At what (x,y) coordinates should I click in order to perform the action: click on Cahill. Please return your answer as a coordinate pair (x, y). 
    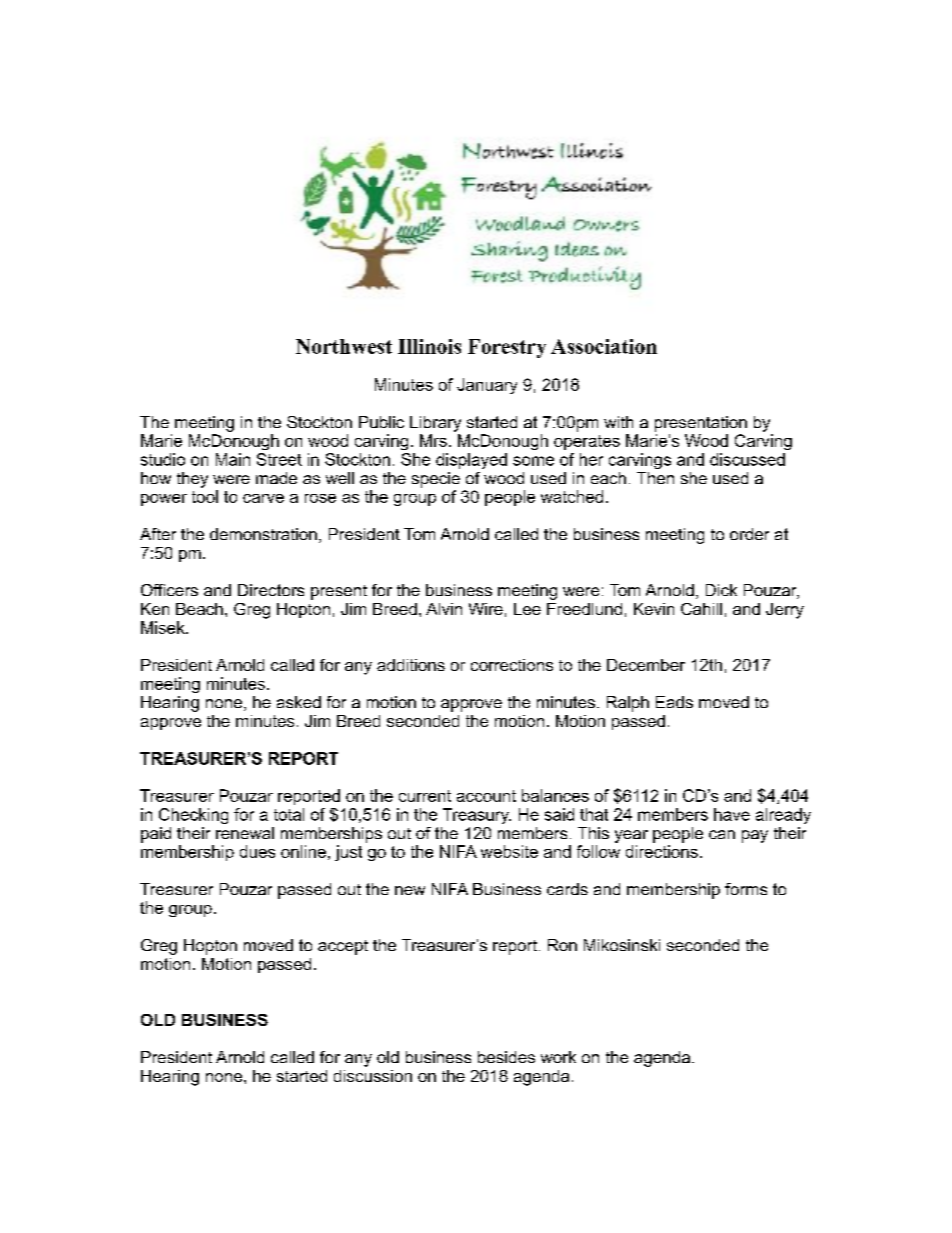
    Looking at the image, I should click on (701, 609).
